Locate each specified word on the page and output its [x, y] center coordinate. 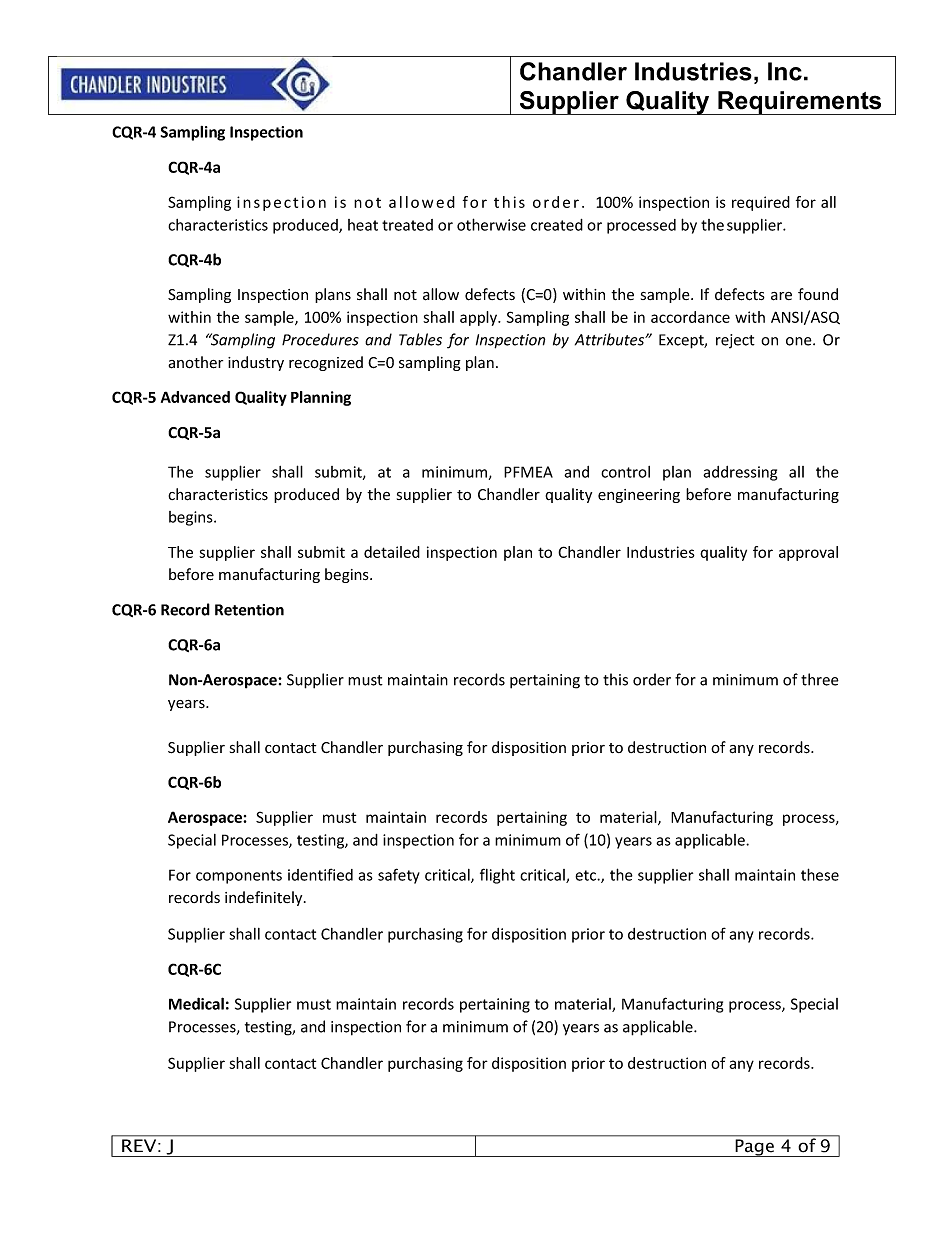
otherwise [491, 224]
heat [363, 225]
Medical [196, 1003]
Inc [785, 71]
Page [754, 1148]
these [820, 874]
